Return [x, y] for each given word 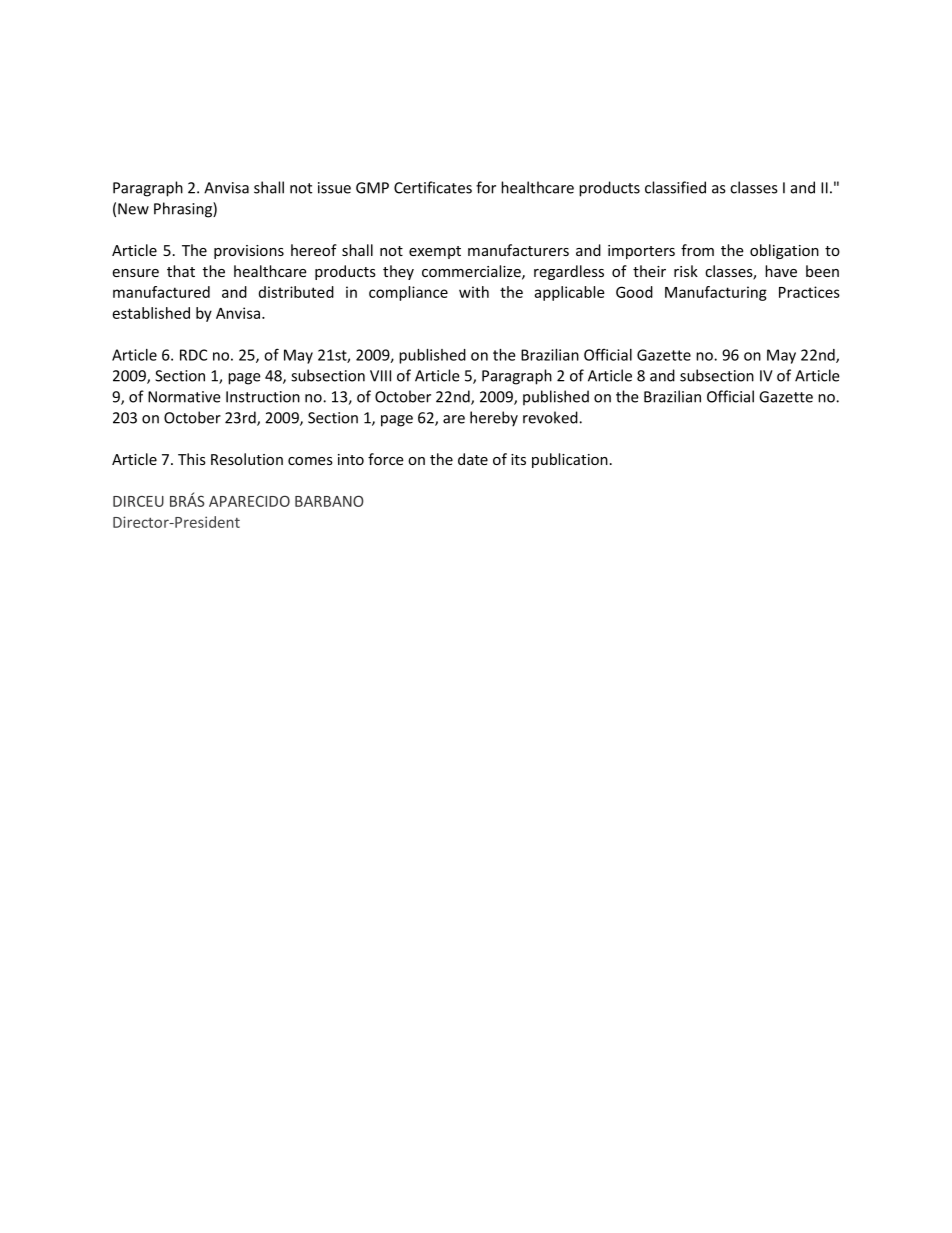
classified [675, 187]
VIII [380, 376]
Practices [809, 292]
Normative [184, 397]
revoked [551, 417]
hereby [494, 419]
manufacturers [518, 250]
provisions [249, 252]
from [697, 250]
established [151, 313]
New [133, 209]
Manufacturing [716, 293]
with [474, 292]
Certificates [433, 187]
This [192, 459]
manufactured [161, 292]
